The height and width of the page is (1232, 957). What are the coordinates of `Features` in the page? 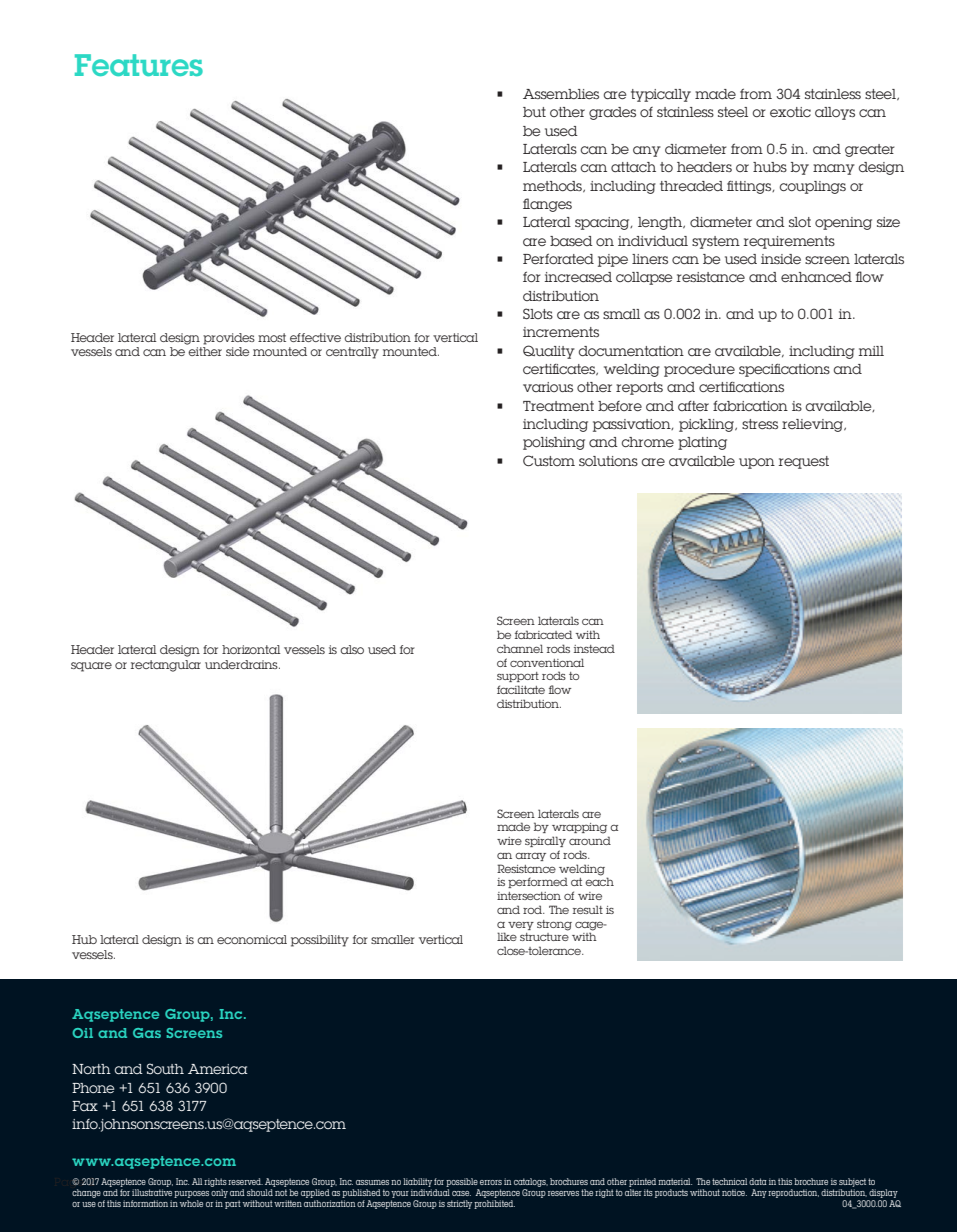 It's located at (139, 65).
